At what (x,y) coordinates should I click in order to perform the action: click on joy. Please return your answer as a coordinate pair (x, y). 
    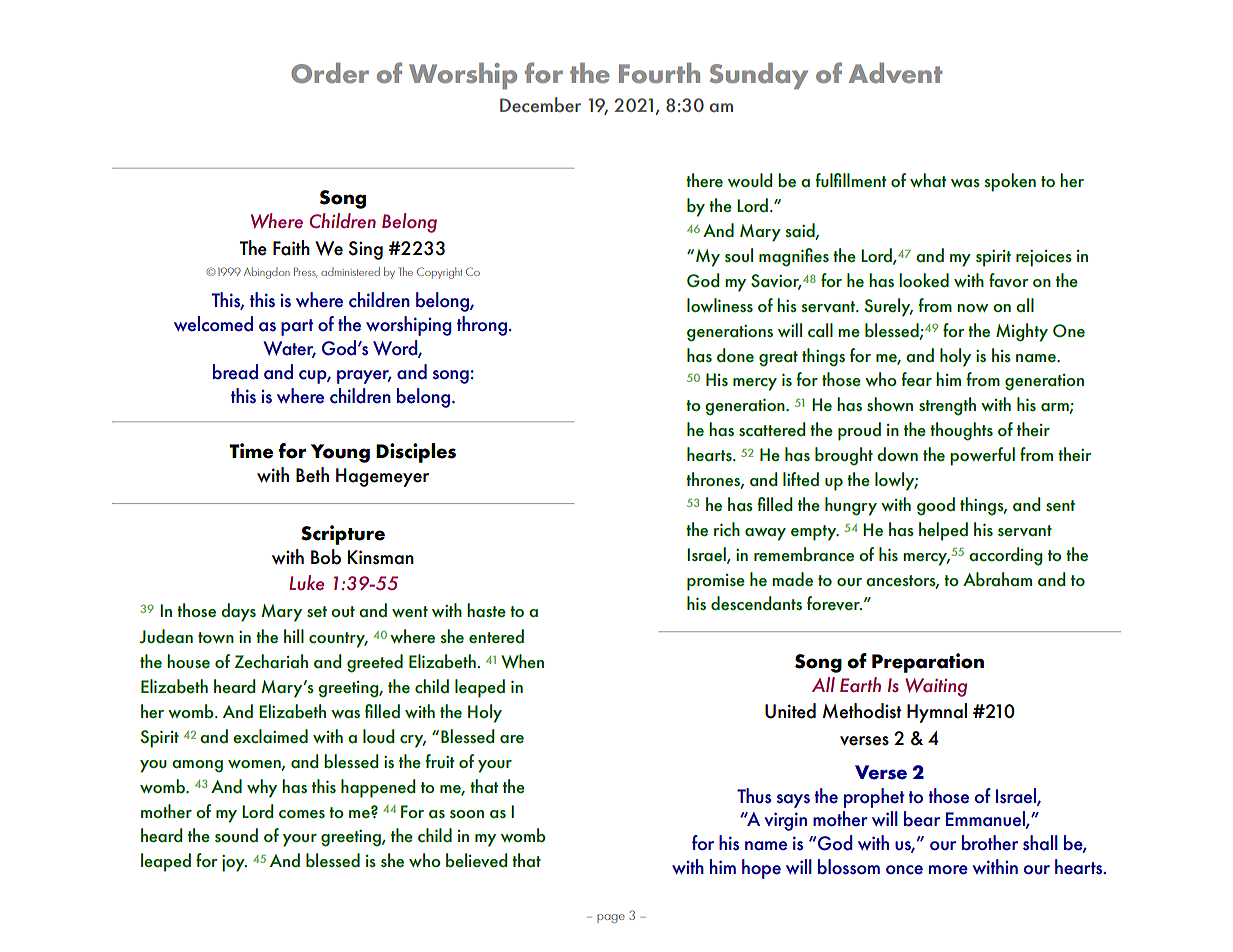
    Looking at the image, I should click on (234, 863).
